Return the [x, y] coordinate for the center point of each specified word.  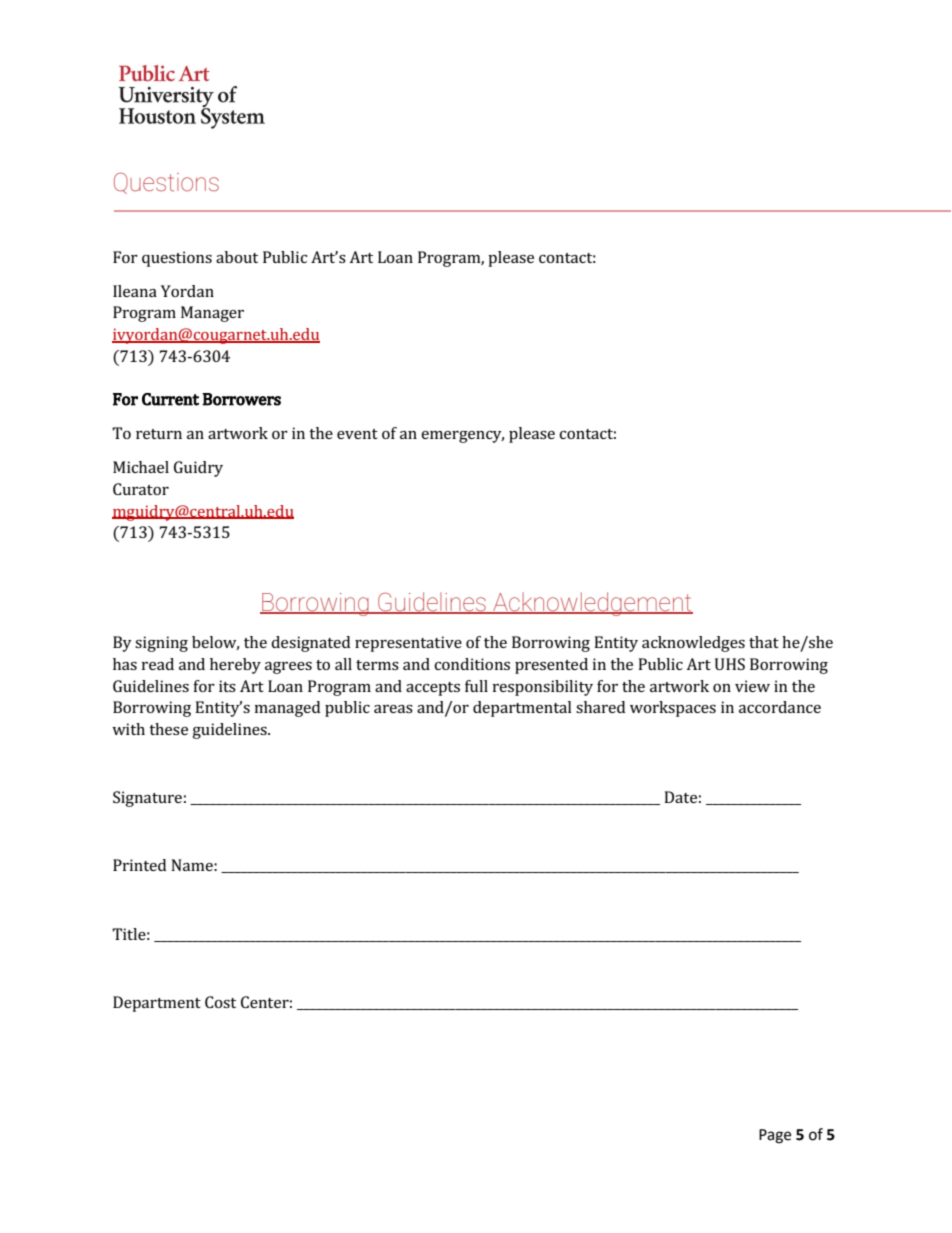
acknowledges [693, 644]
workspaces [673, 709]
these [168, 729]
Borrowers [241, 399]
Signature [147, 799]
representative [408, 644]
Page [775, 1136]
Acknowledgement [592, 604]
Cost [220, 1002]
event [357, 434]
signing [161, 644]
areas [393, 709]
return [159, 434]
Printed [139, 865]
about [237, 257]
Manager [212, 314]
